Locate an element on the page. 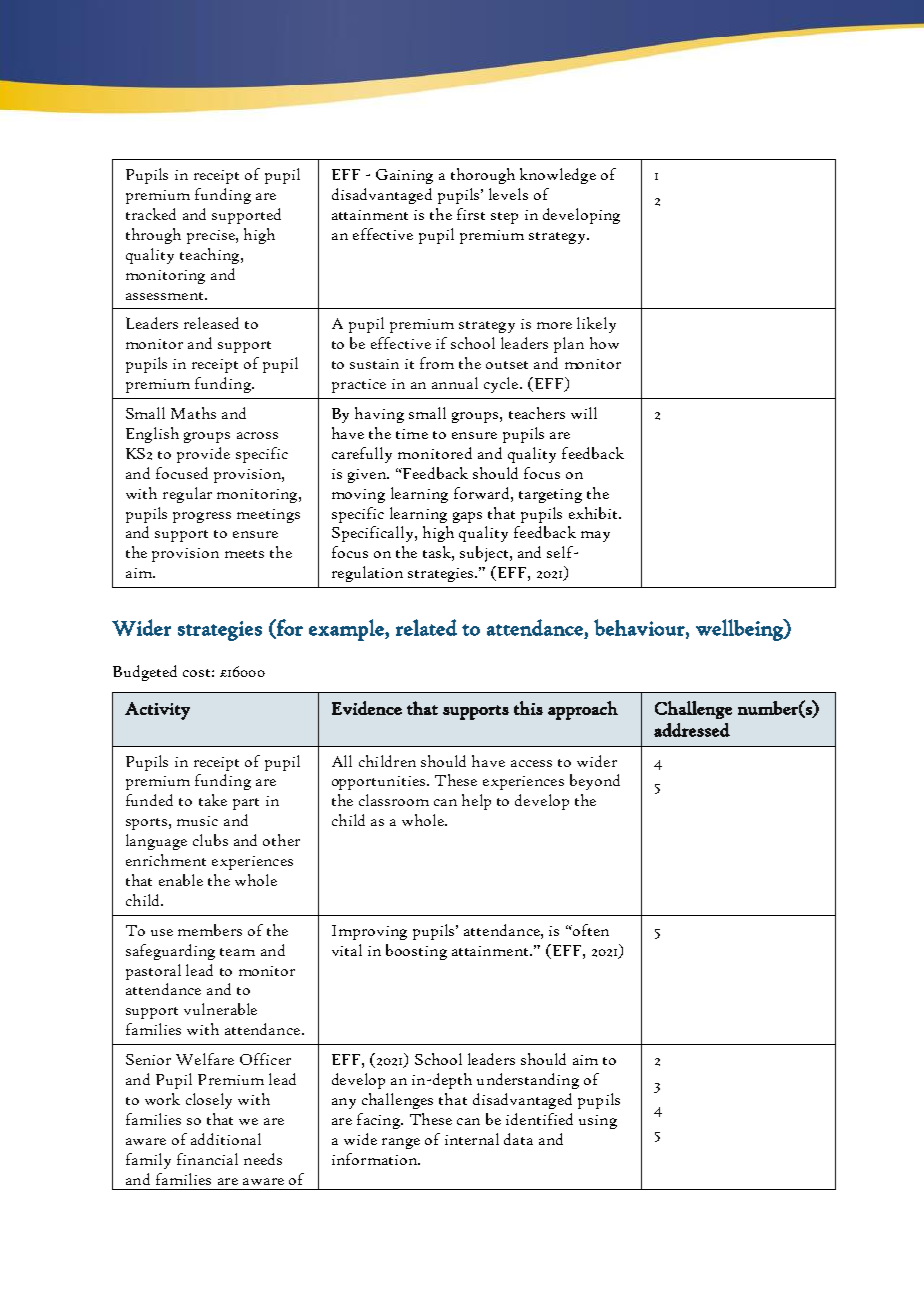 The height and width of the document is (1308, 924). beyond is located at coordinates (595, 782).
